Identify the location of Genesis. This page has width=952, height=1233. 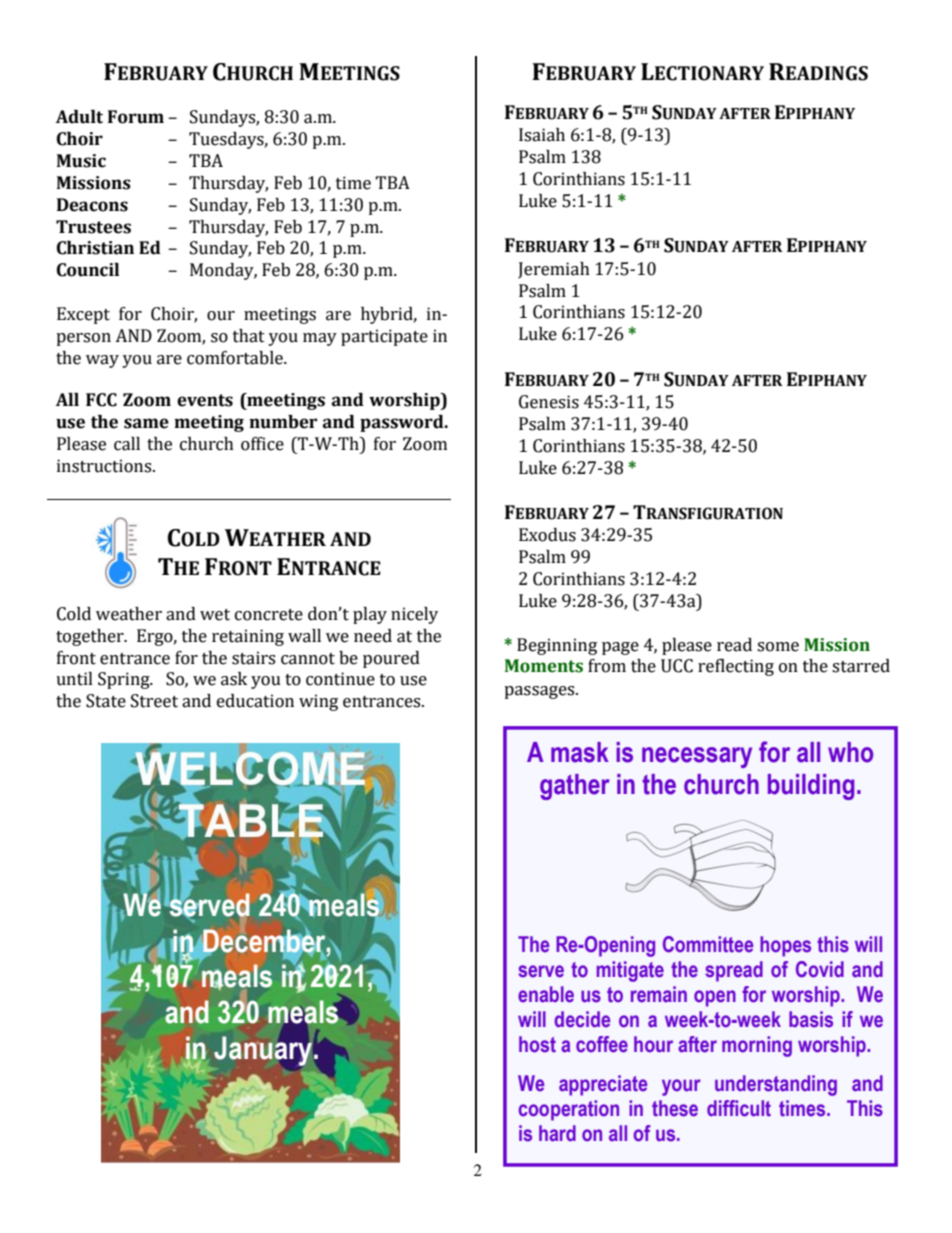
(549, 402).
